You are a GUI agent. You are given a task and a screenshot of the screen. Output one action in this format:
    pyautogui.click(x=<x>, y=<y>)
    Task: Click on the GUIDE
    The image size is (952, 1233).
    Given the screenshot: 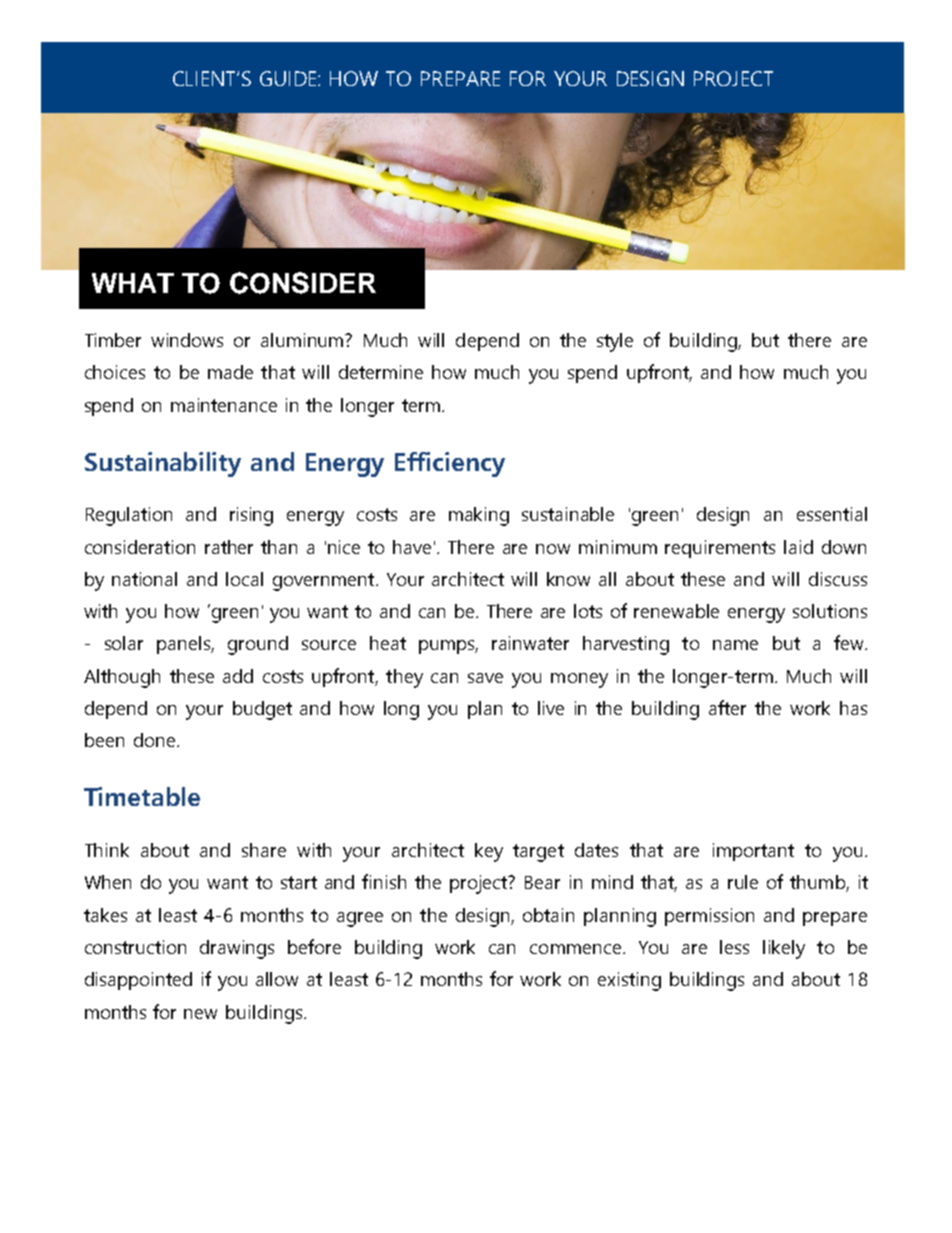 What is the action you would take?
    pyautogui.click(x=289, y=78)
